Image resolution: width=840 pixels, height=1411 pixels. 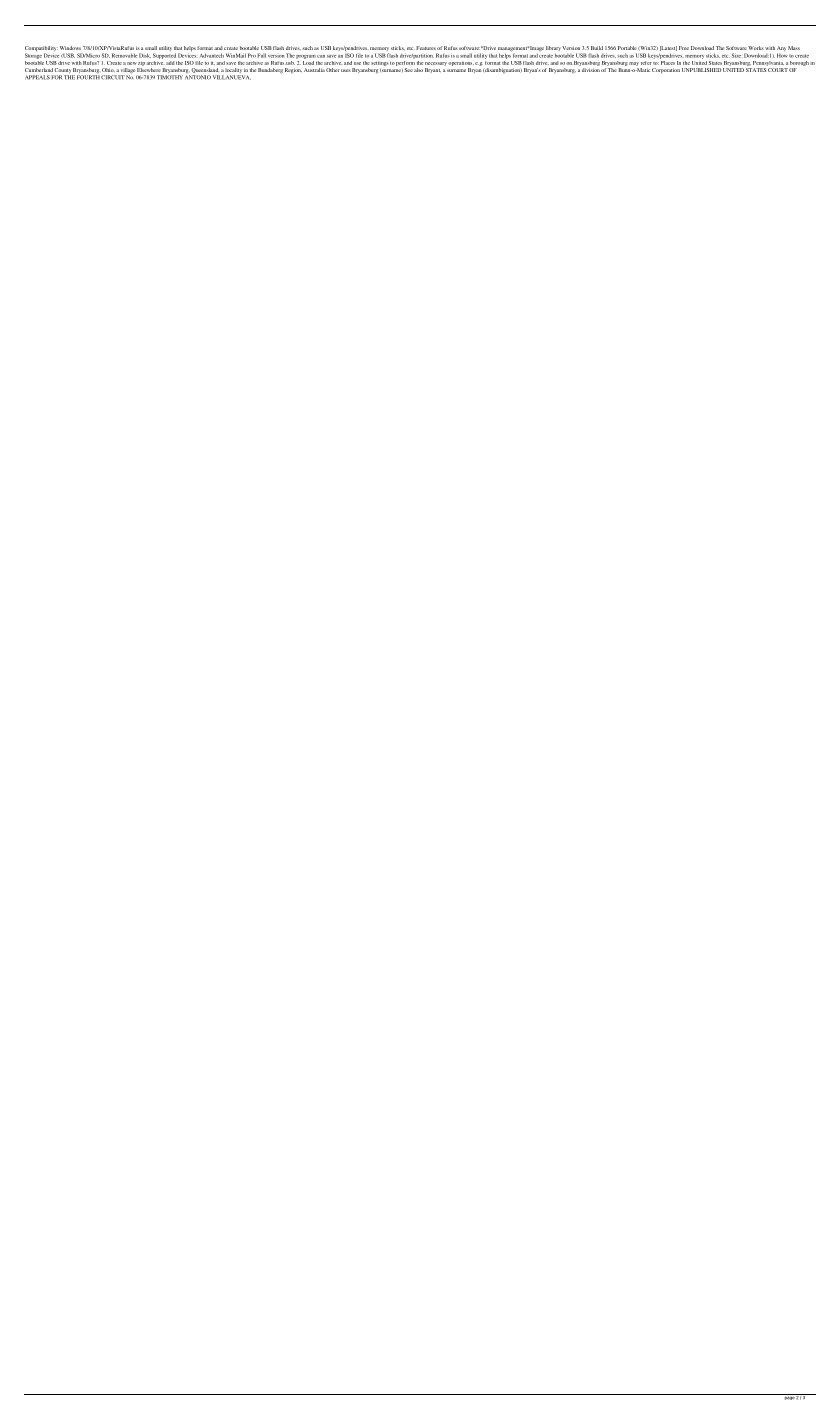 What do you see at coordinates (668, 48) in the document?
I see `Latest` at bounding box center [668, 48].
